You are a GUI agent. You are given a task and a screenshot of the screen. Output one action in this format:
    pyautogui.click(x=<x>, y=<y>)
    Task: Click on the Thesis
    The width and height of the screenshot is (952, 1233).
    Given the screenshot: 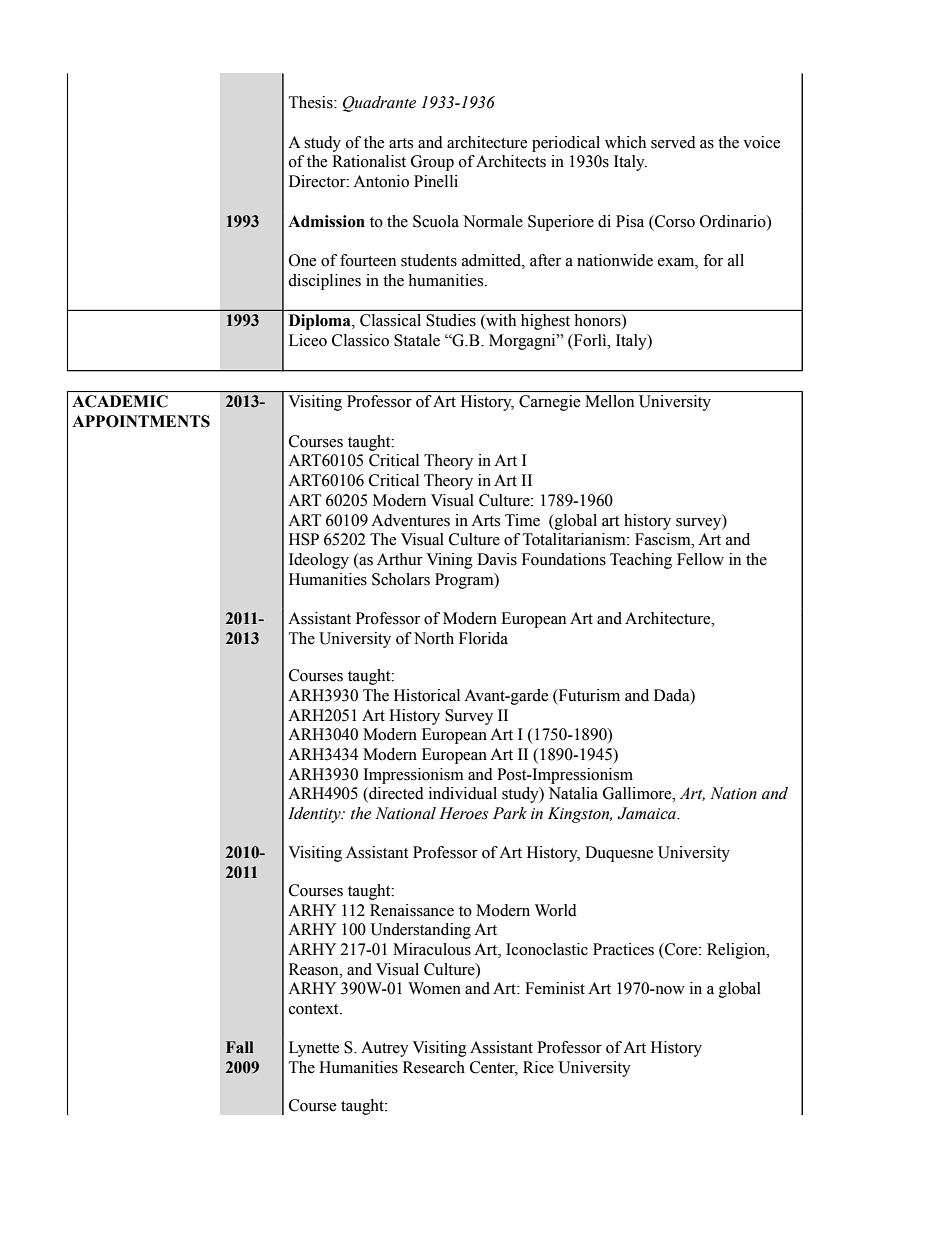 What is the action you would take?
    pyautogui.click(x=312, y=102)
